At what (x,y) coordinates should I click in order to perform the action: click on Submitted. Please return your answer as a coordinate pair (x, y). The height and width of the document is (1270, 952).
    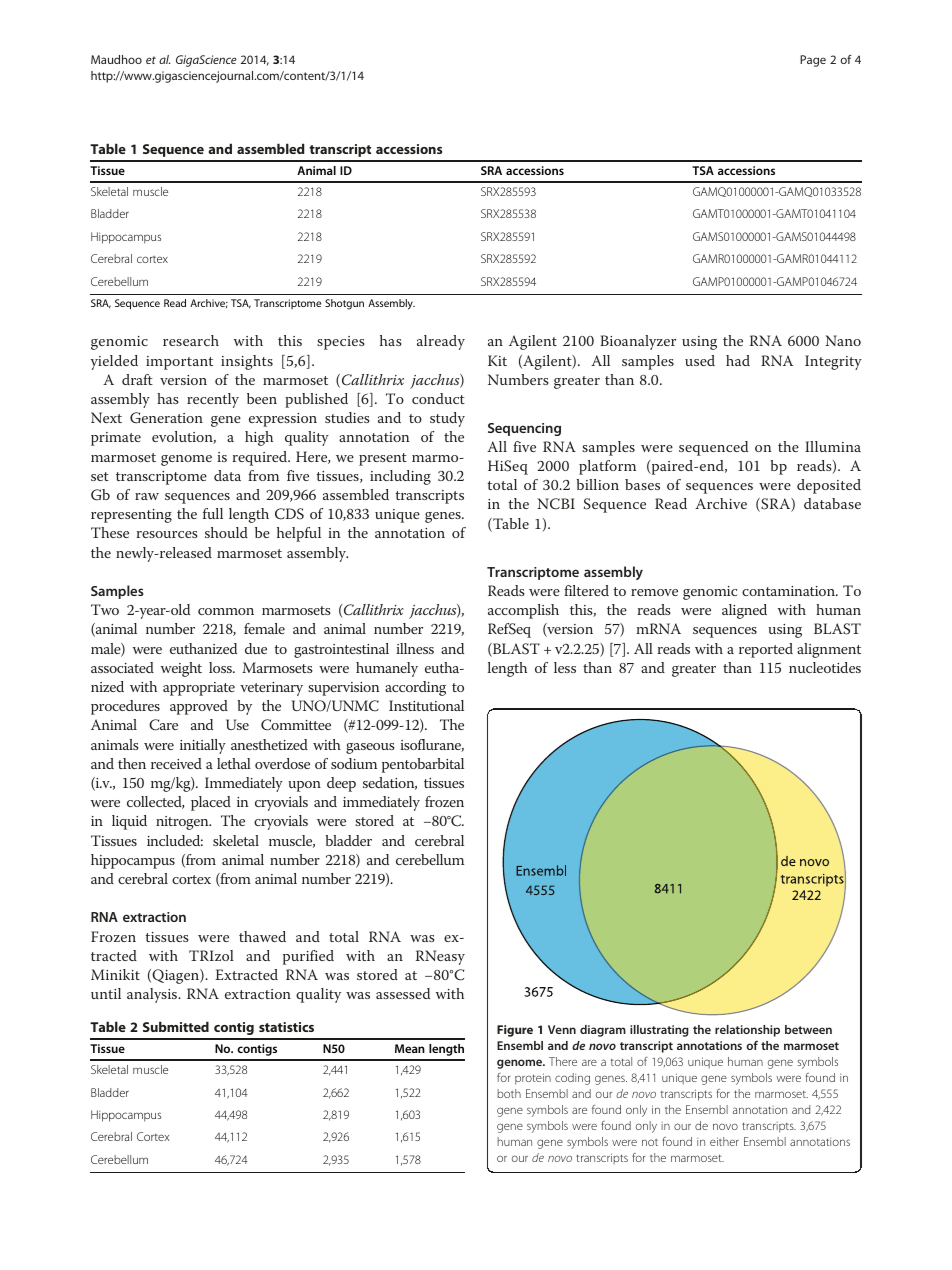
    Looking at the image, I should click on (176, 1026).
